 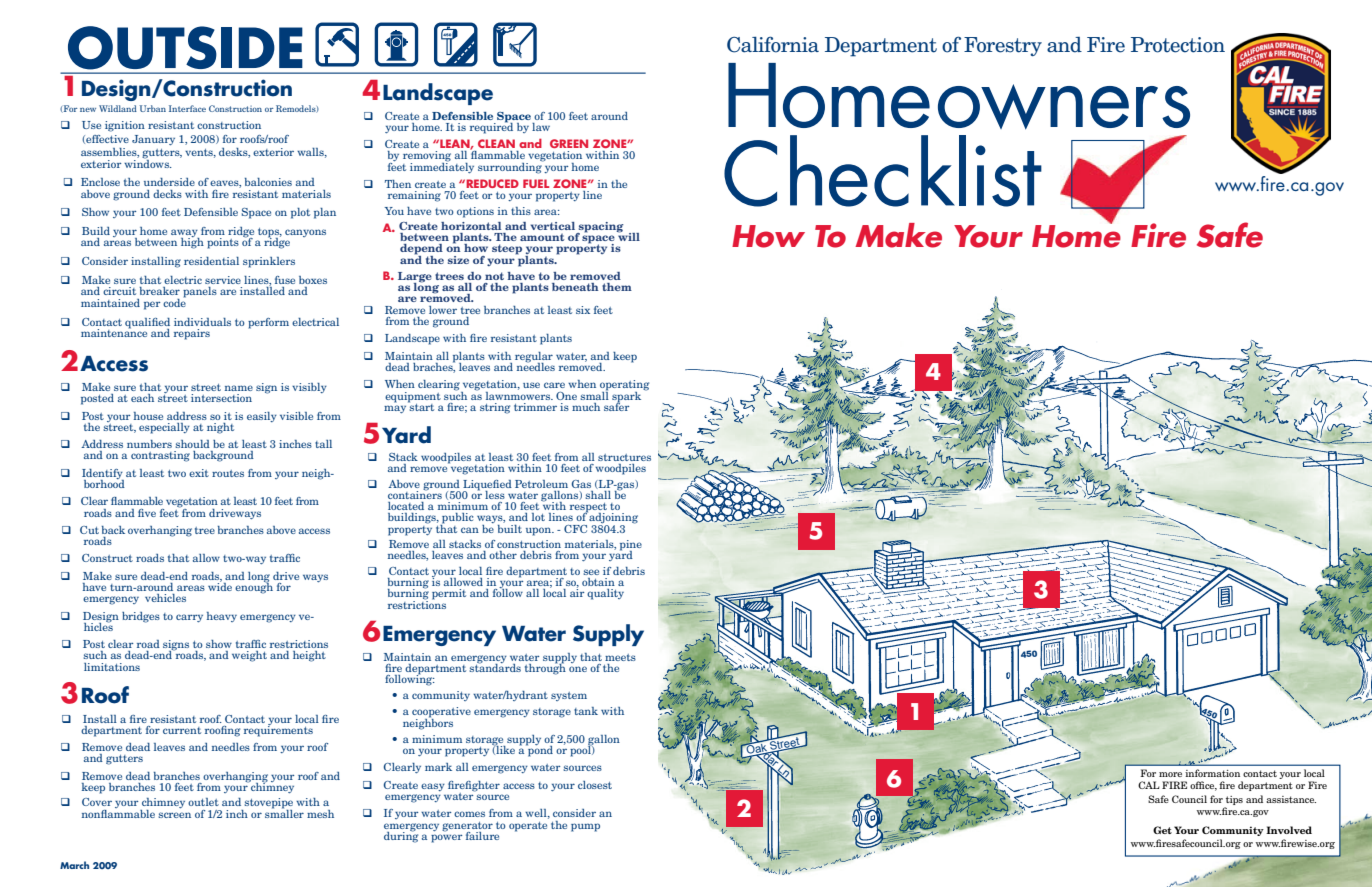 I want to click on pump, so click(x=585, y=827).
